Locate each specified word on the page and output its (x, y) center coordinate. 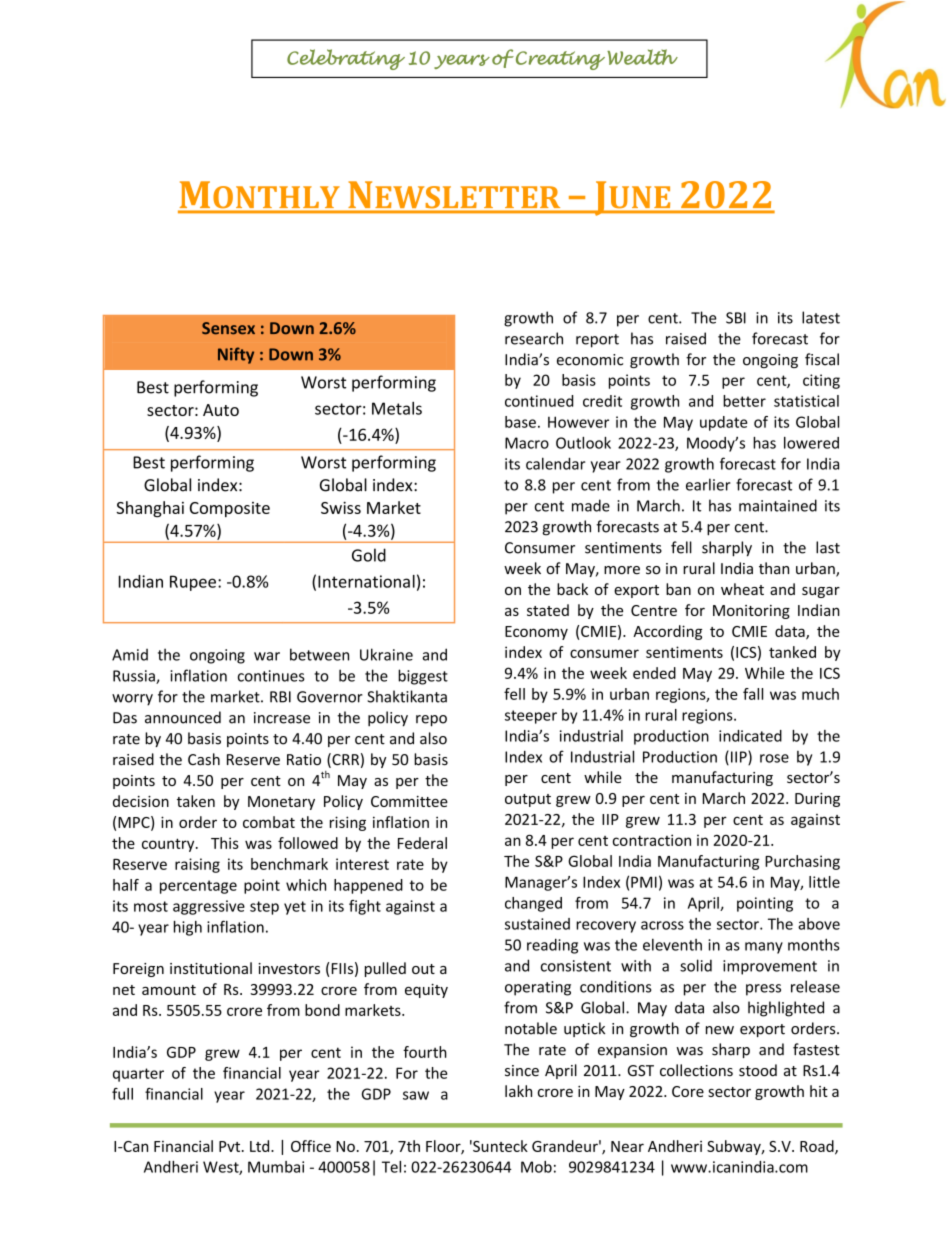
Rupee (193, 583)
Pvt (231, 1146)
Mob (536, 1167)
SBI (736, 318)
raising (197, 865)
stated (548, 610)
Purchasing (802, 862)
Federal (422, 843)
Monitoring (751, 612)
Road (818, 1147)
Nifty (236, 355)
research (534, 338)
